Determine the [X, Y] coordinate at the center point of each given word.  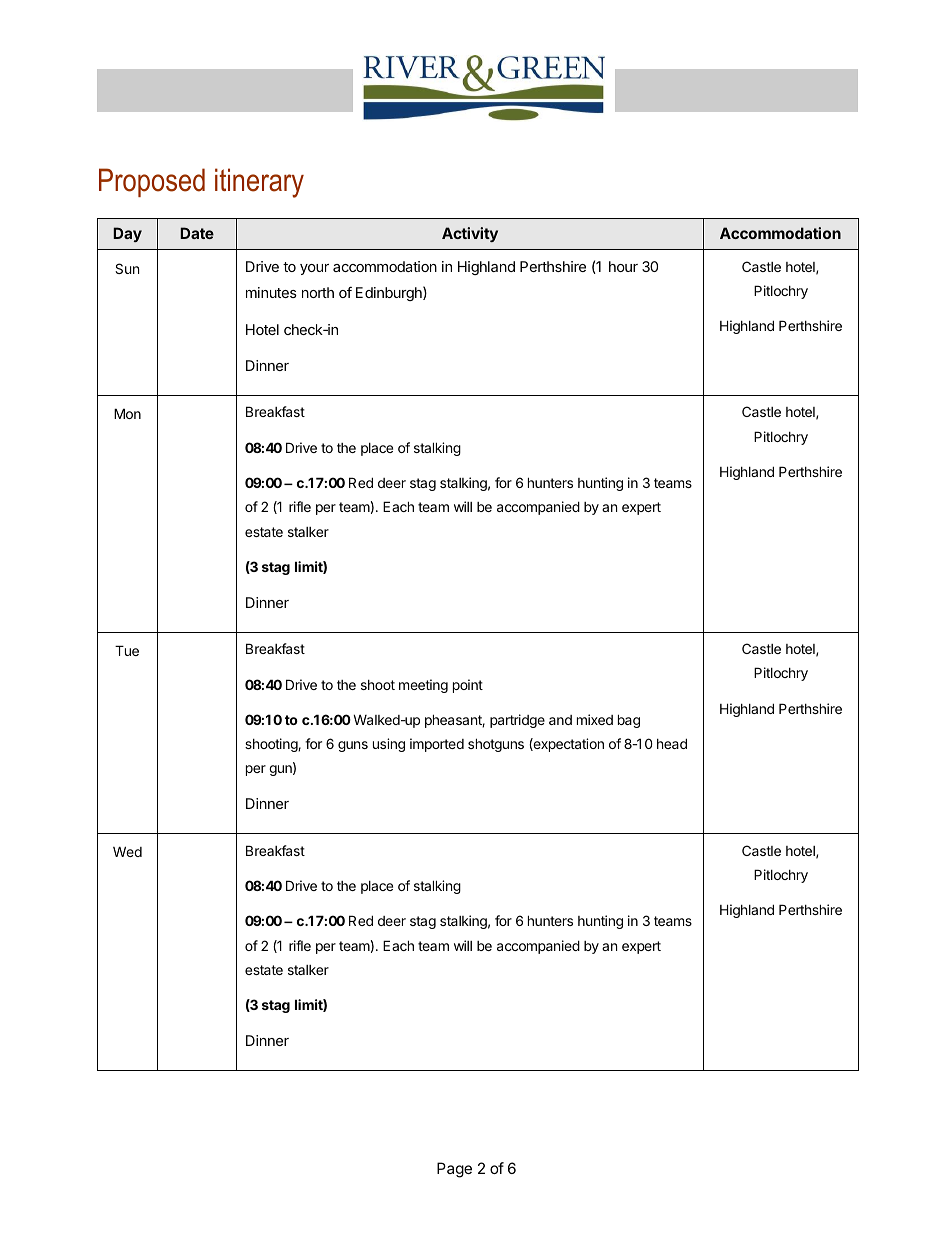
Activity [470, 234]
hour [623, 266]
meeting [423, 686]
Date [197, 233]
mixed [595, 719]
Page [454, 1170]
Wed [127, 851]
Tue [127, 650]
